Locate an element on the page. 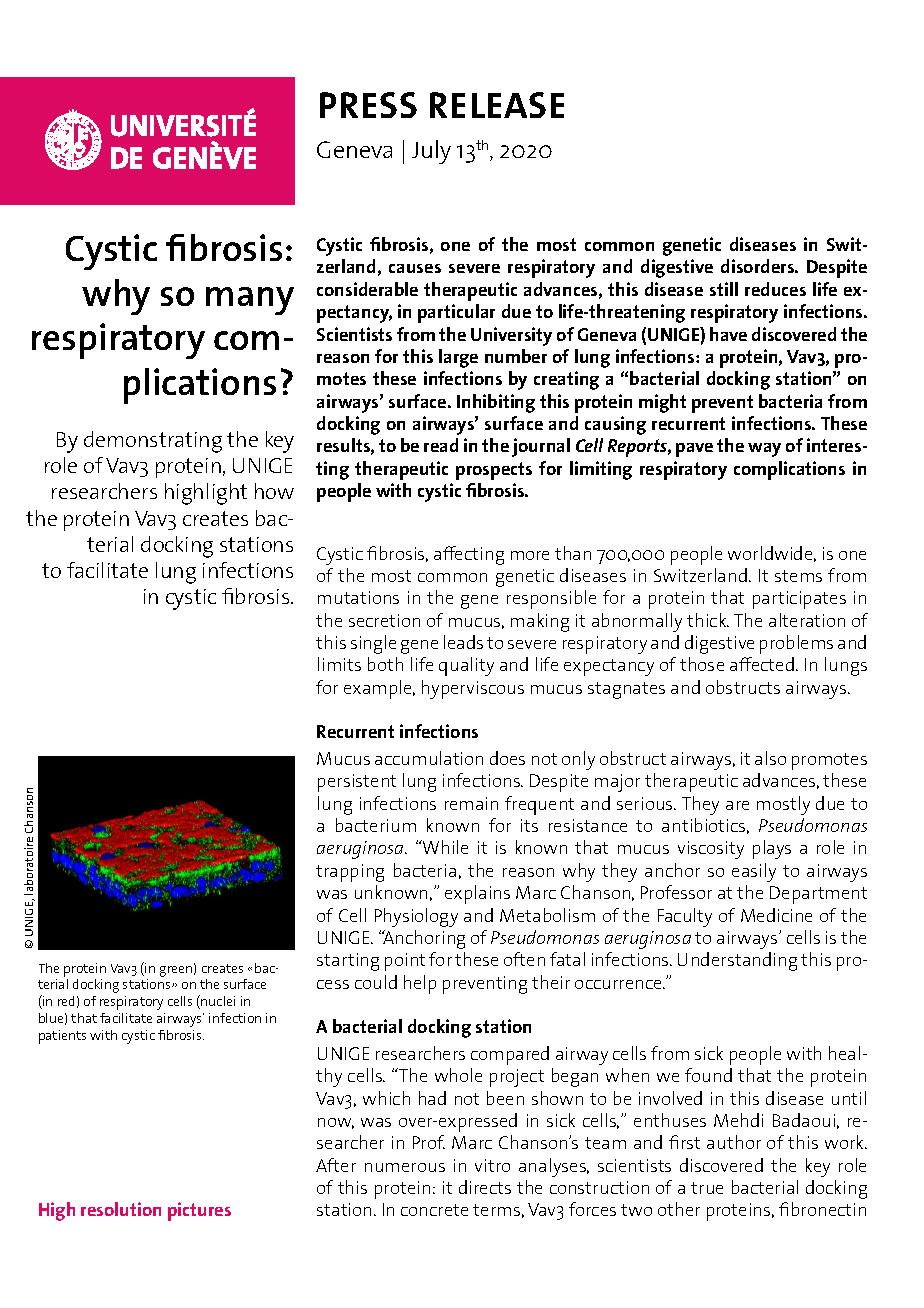  July is located at coordinates (431, 152).
